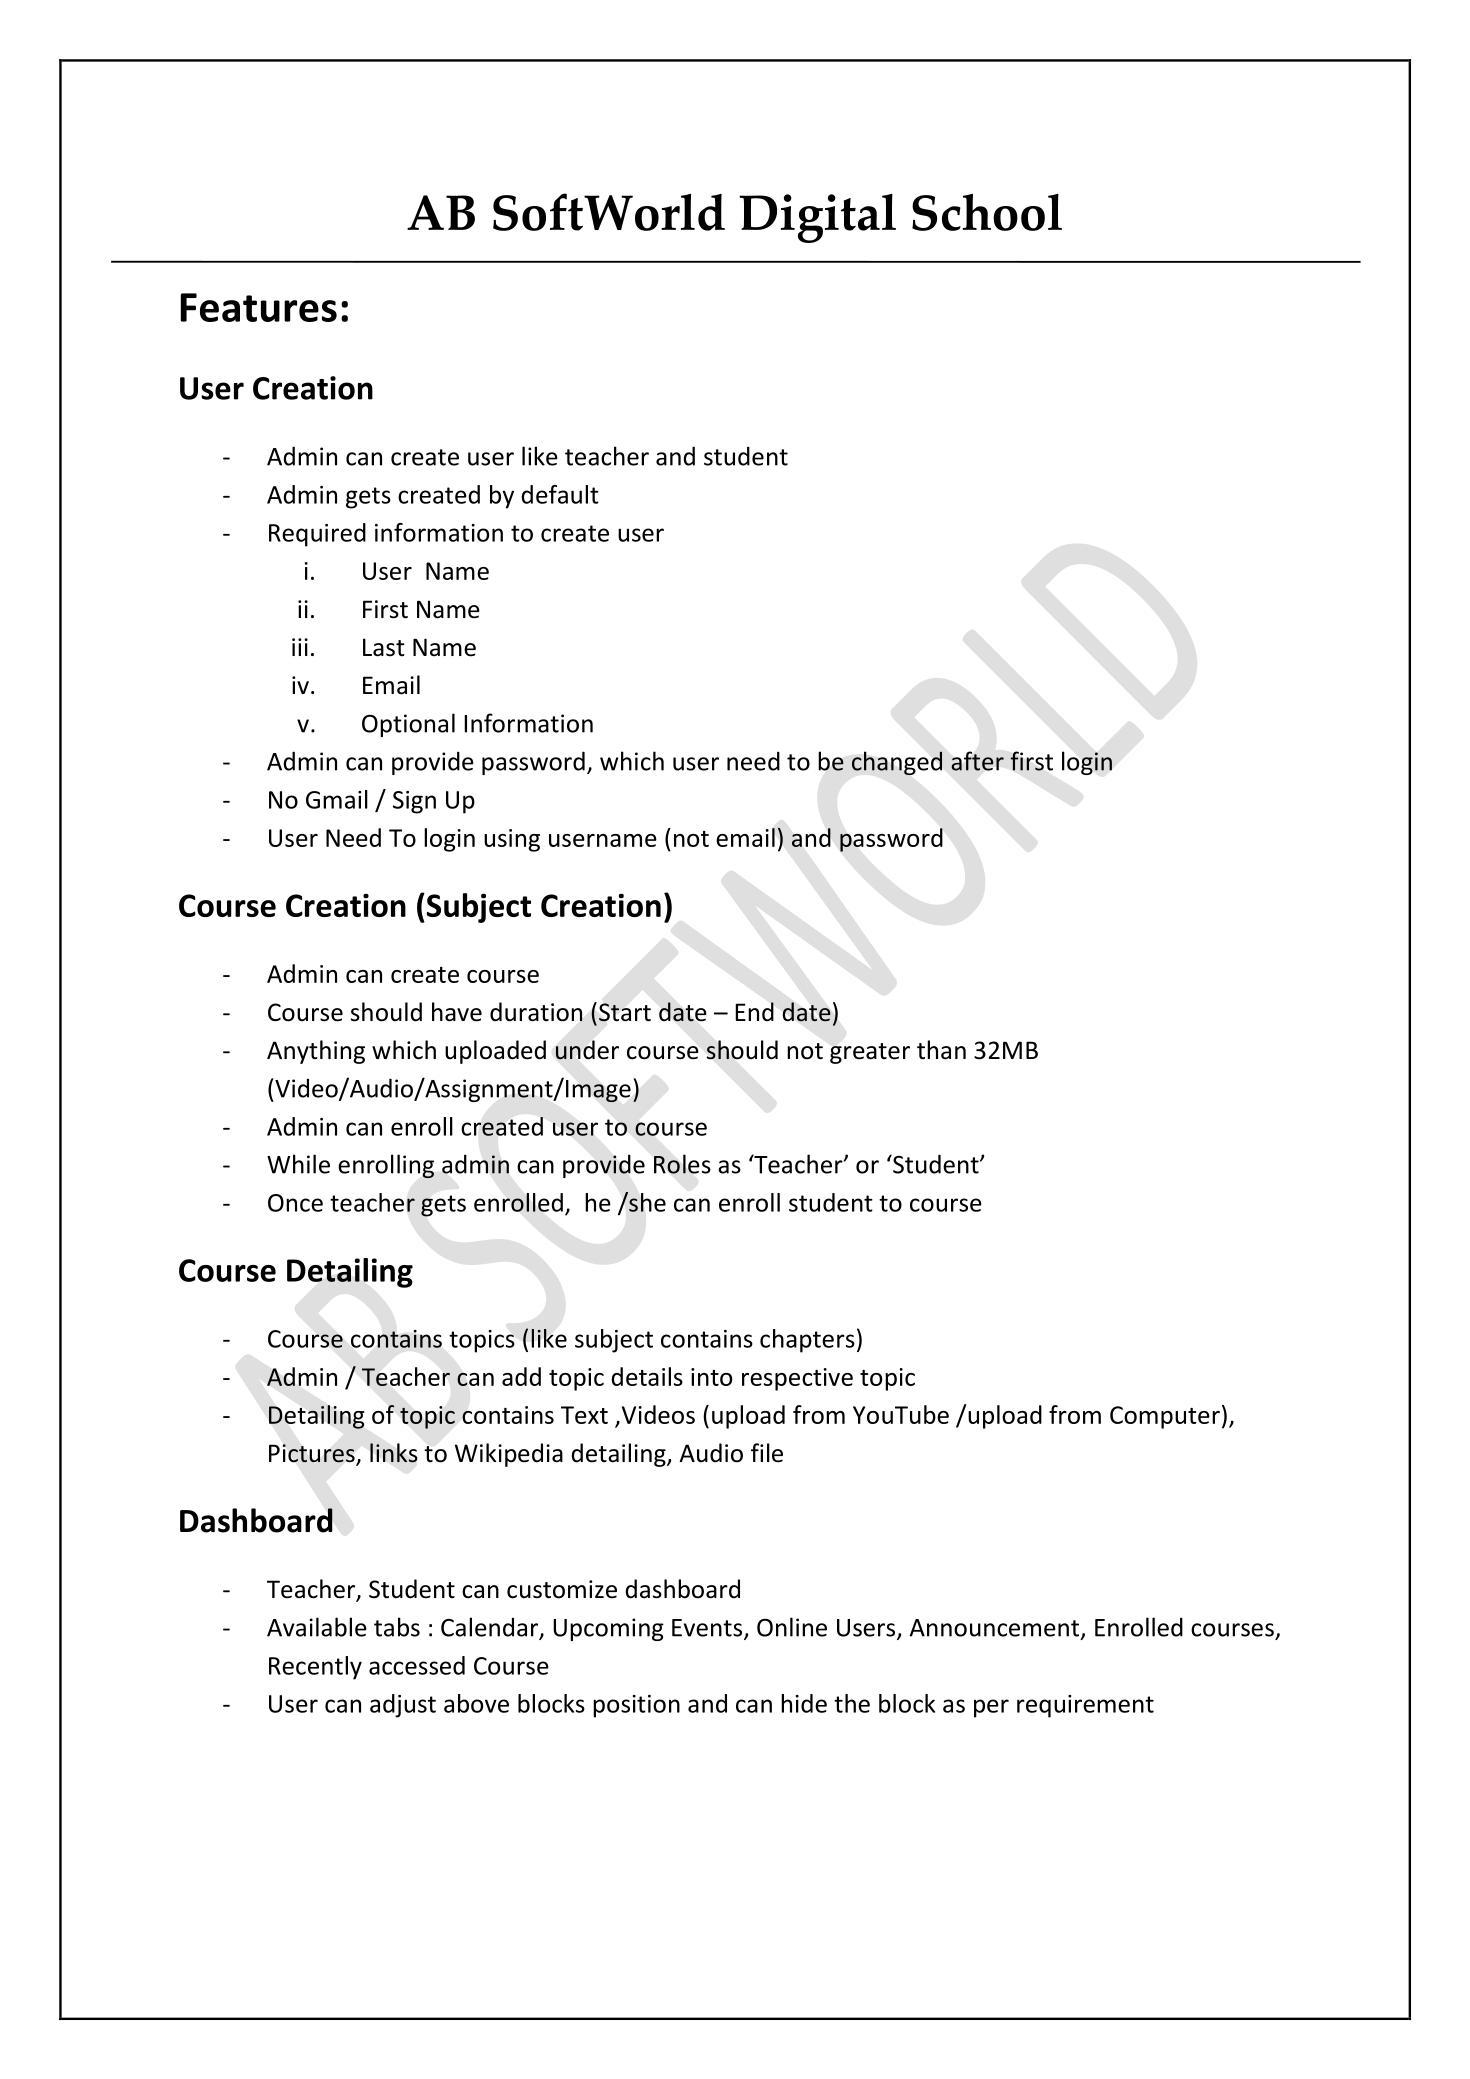 The image size is (1470, 2079). What do you see at coordinates (384, 647) in the screenshot?
I see `Last` at bounding box center [384, 647].
